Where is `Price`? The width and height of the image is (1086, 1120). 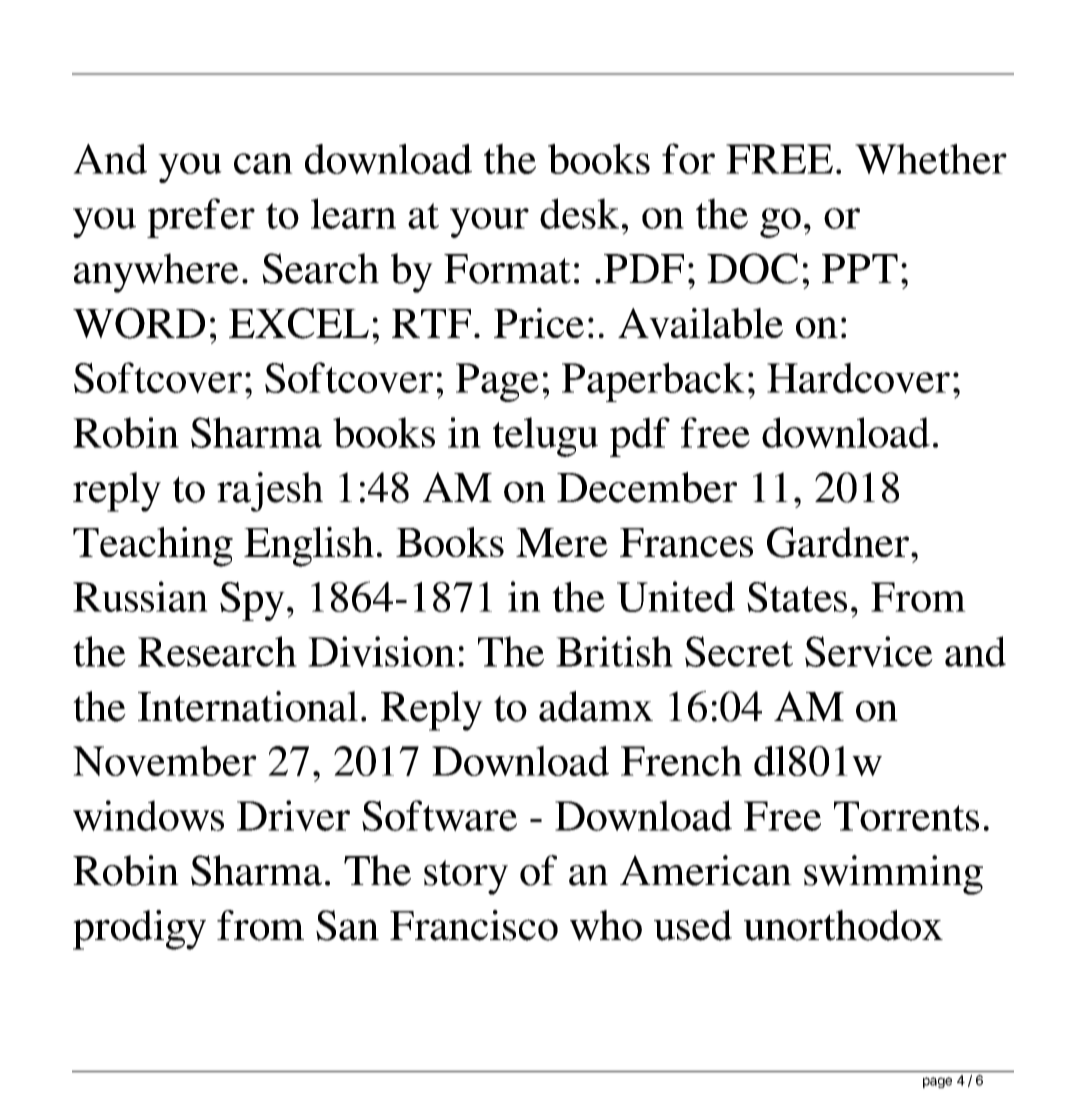
Price is located at coordinates (539, 323).
